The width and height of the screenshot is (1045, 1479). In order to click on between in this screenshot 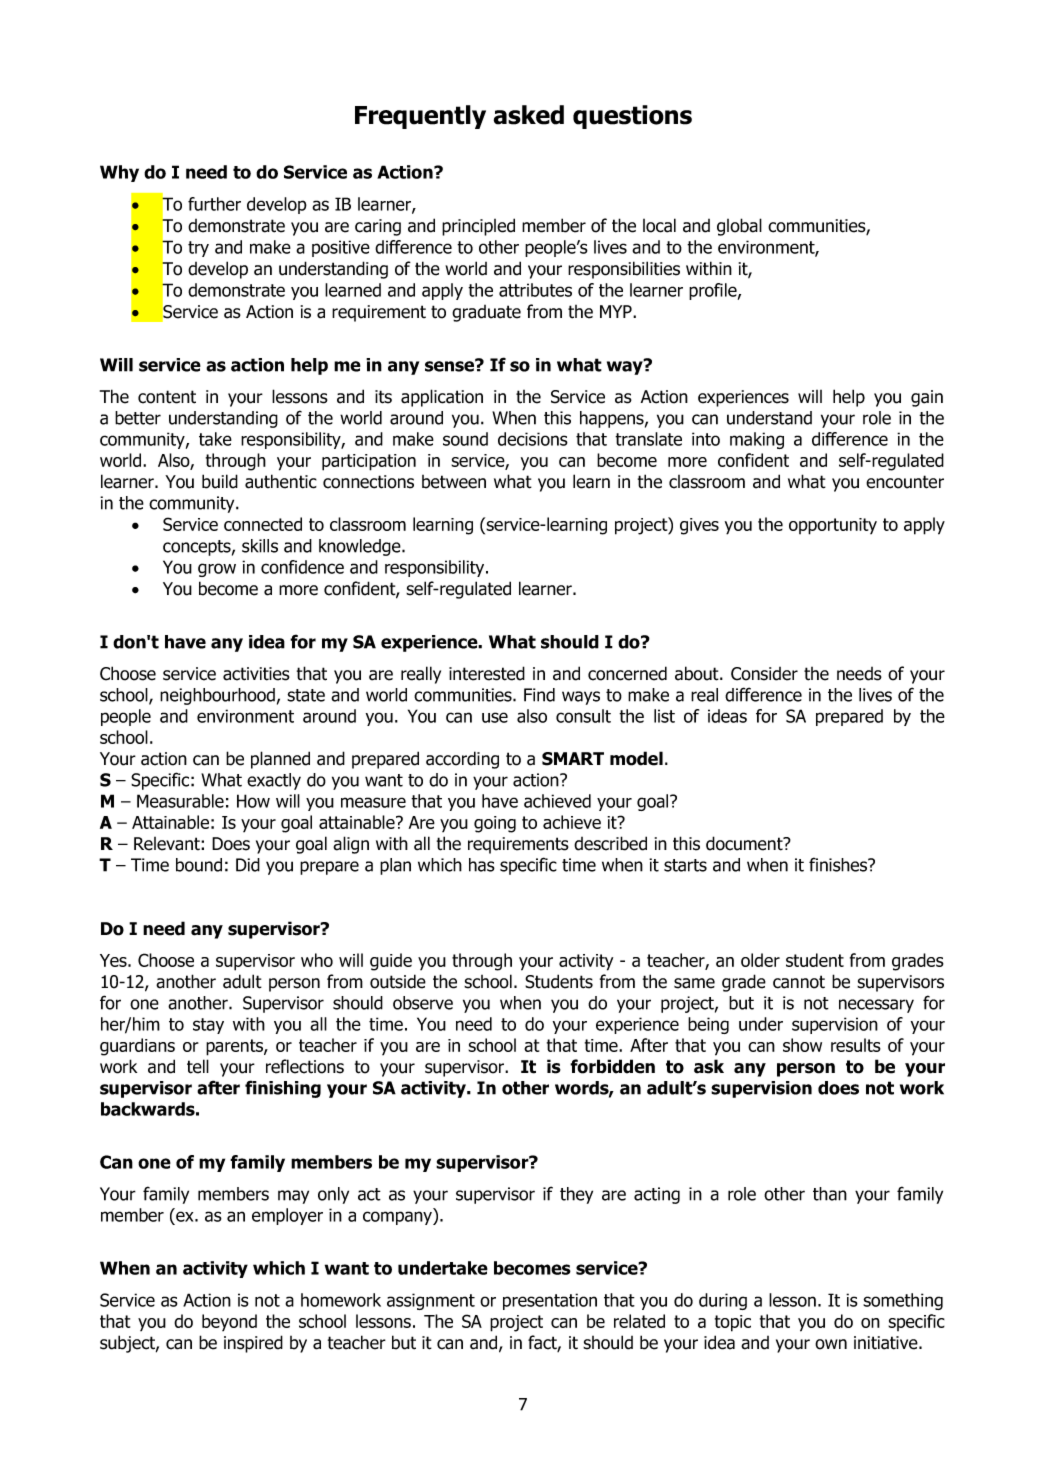, I will do `click(454, 482)`.
